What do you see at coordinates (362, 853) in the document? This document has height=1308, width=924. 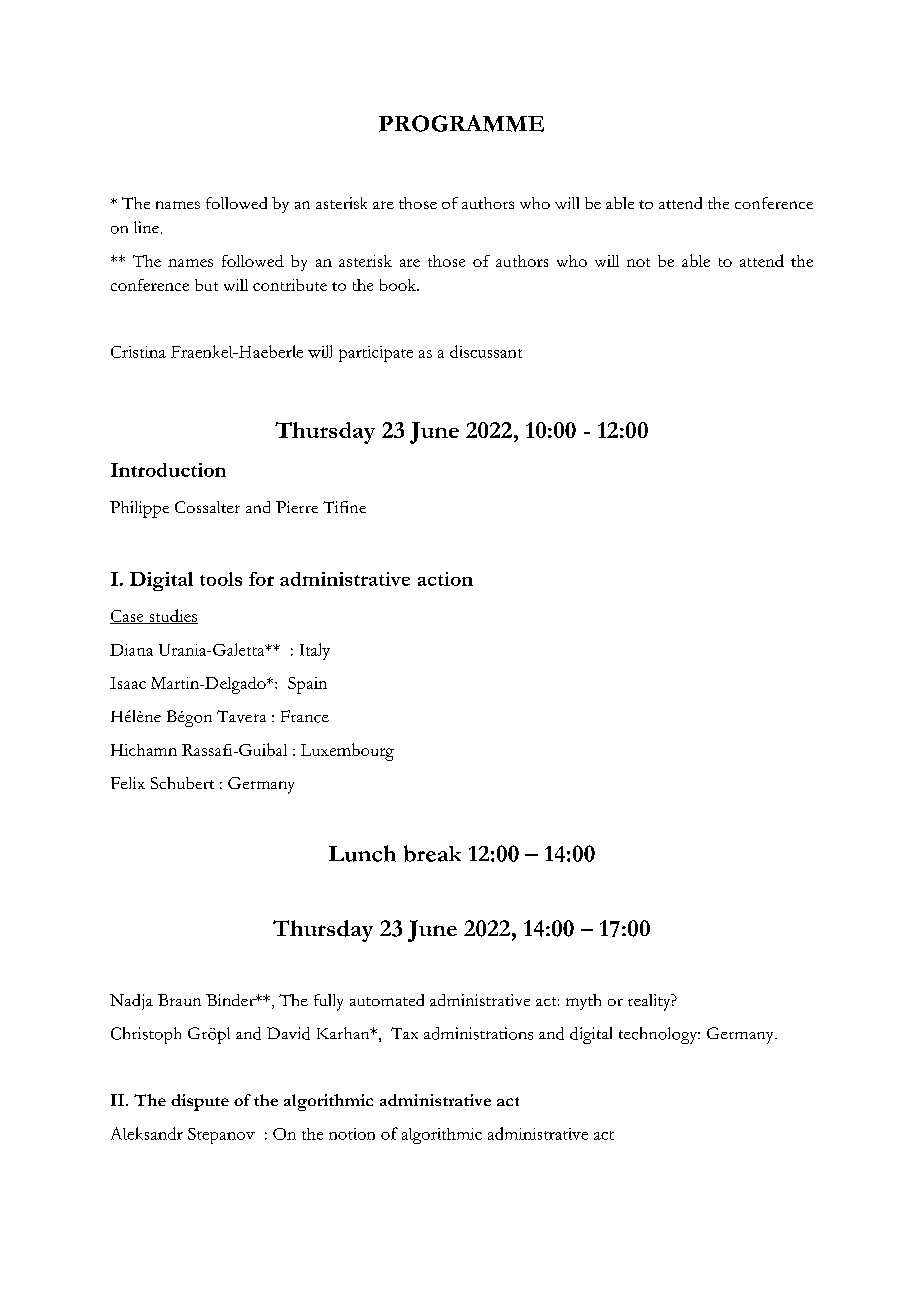 I see `Lunch` at bounding box center [362, 853].
